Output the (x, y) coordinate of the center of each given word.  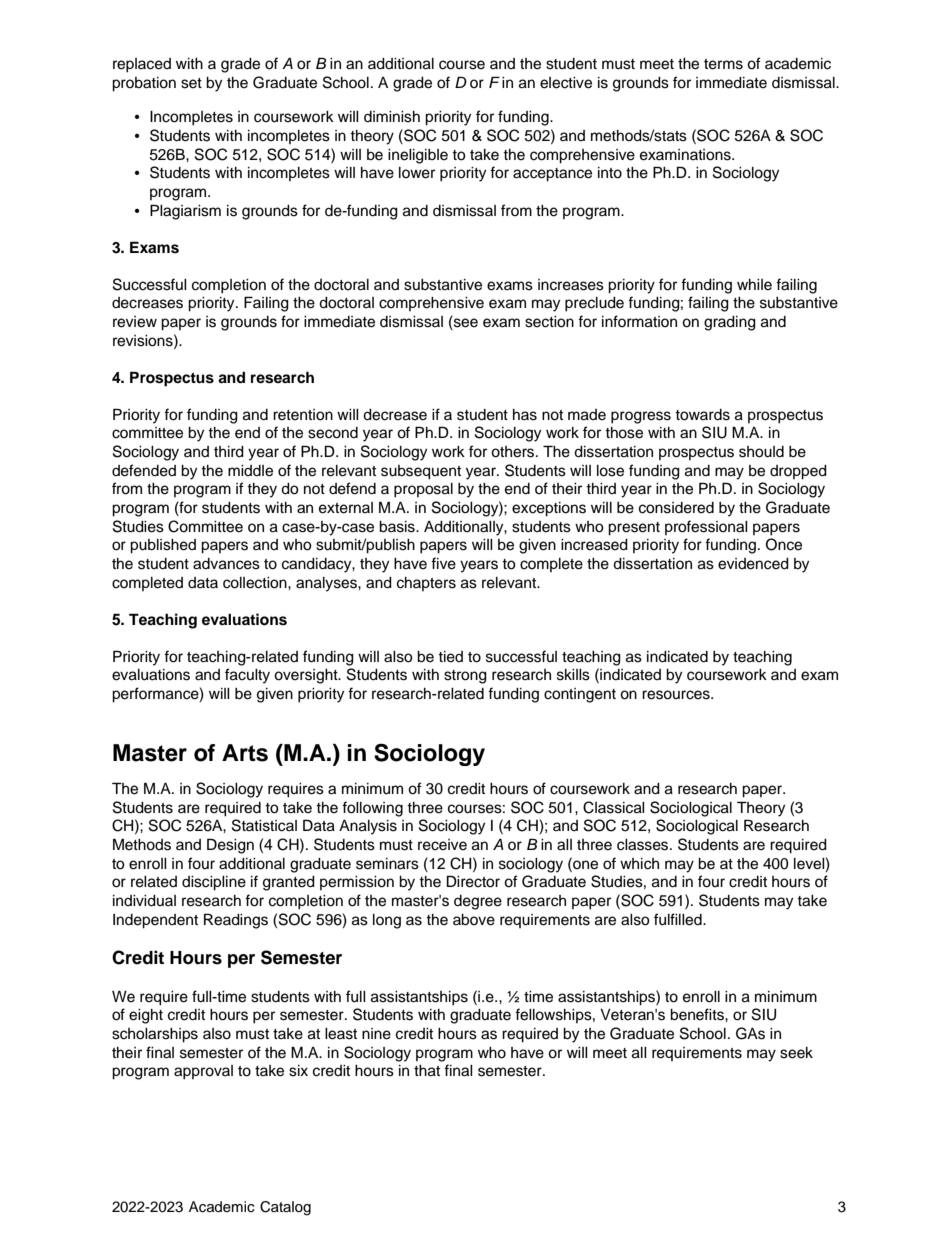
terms (723, 64)
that (427, 1071)
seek (796, 1053)
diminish (392, 117)
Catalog (285, 1208)
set (191, 83)
